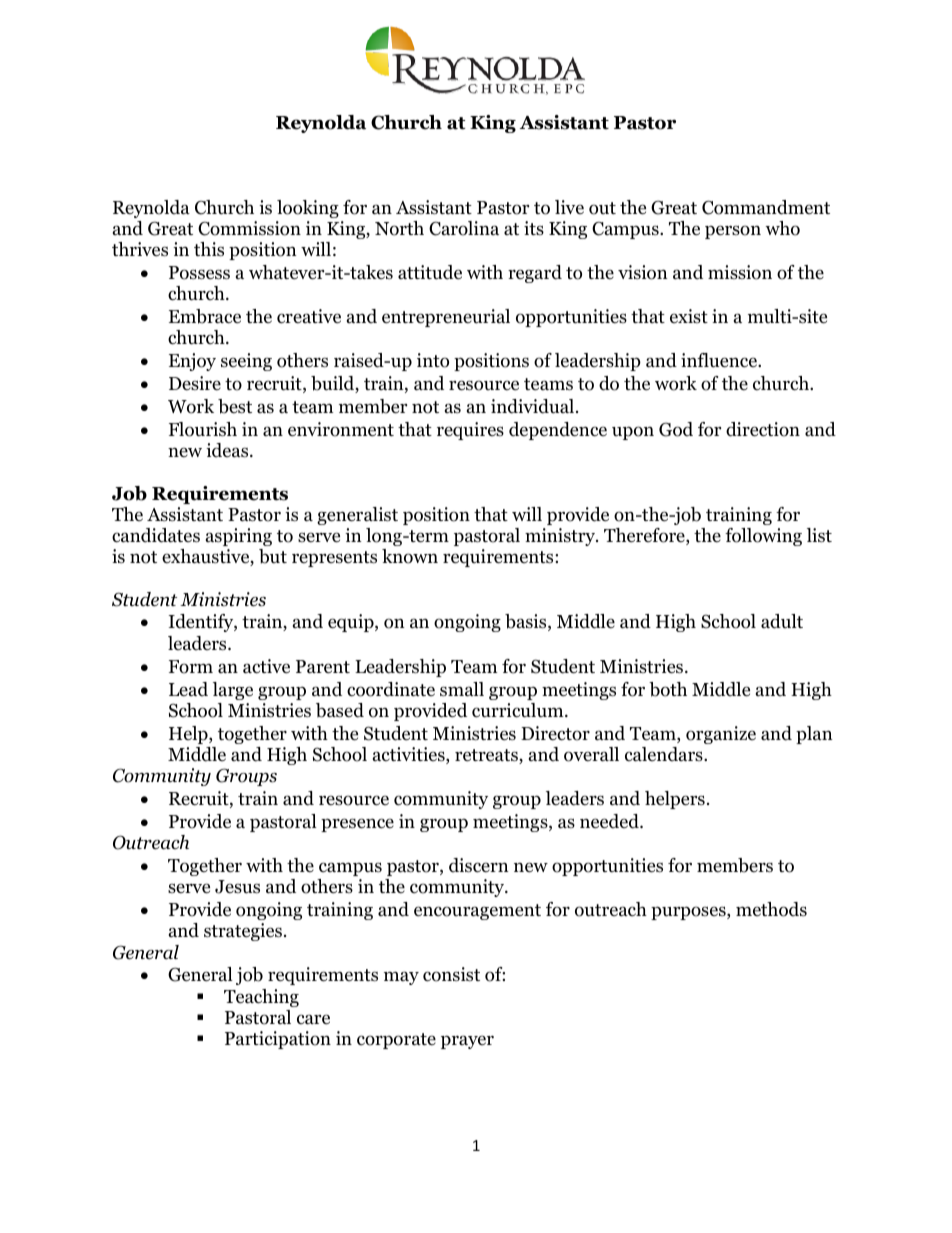 The width and height of the document is (952, 1233). Describe the element at coordinates (733, 232) in the document. I see `person` at that location.
